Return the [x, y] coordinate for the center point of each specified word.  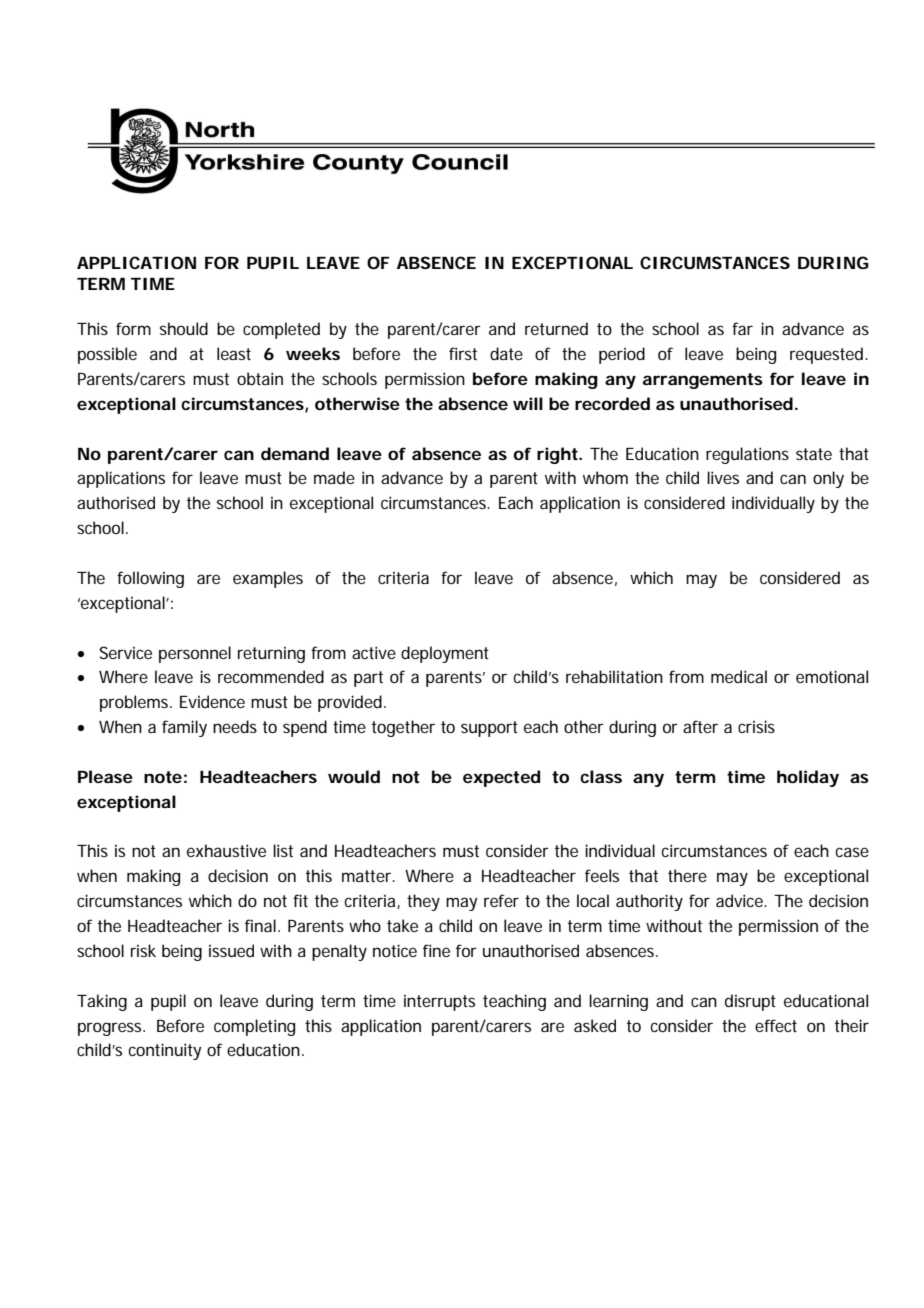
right [558, 455]
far [742, 328]
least [234, 353]
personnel [195, 654]
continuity [164, 1051]
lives [723, 477]
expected [501, 778]
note [163, 777]
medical [739, 676]
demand [295, 453]
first [463, 353]
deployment [445, 654]
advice [741, 900]
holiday [808, 778]
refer [501, 900]
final [260, 925]
